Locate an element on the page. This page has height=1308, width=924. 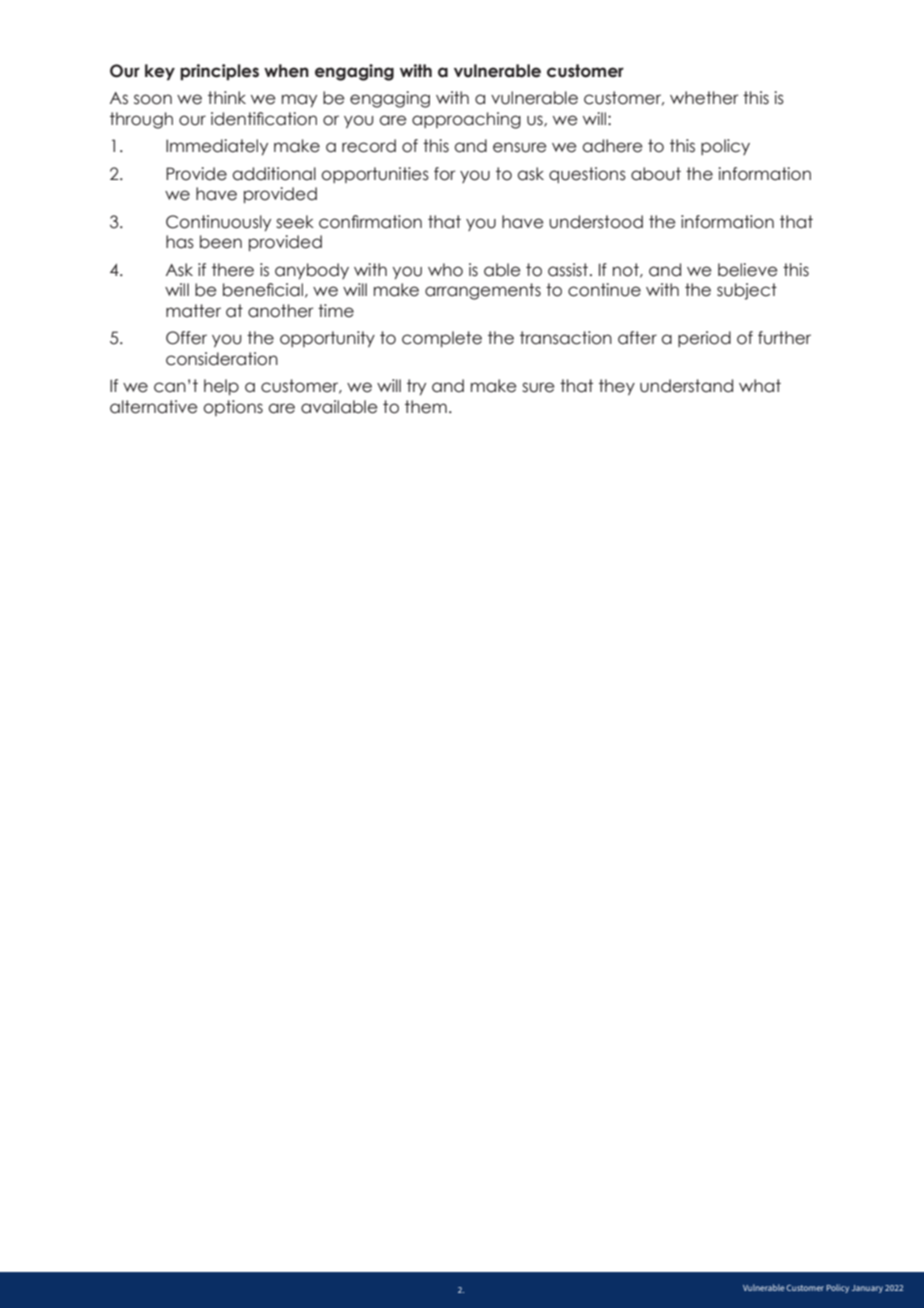
whether is located at coordinates (704, 98).
